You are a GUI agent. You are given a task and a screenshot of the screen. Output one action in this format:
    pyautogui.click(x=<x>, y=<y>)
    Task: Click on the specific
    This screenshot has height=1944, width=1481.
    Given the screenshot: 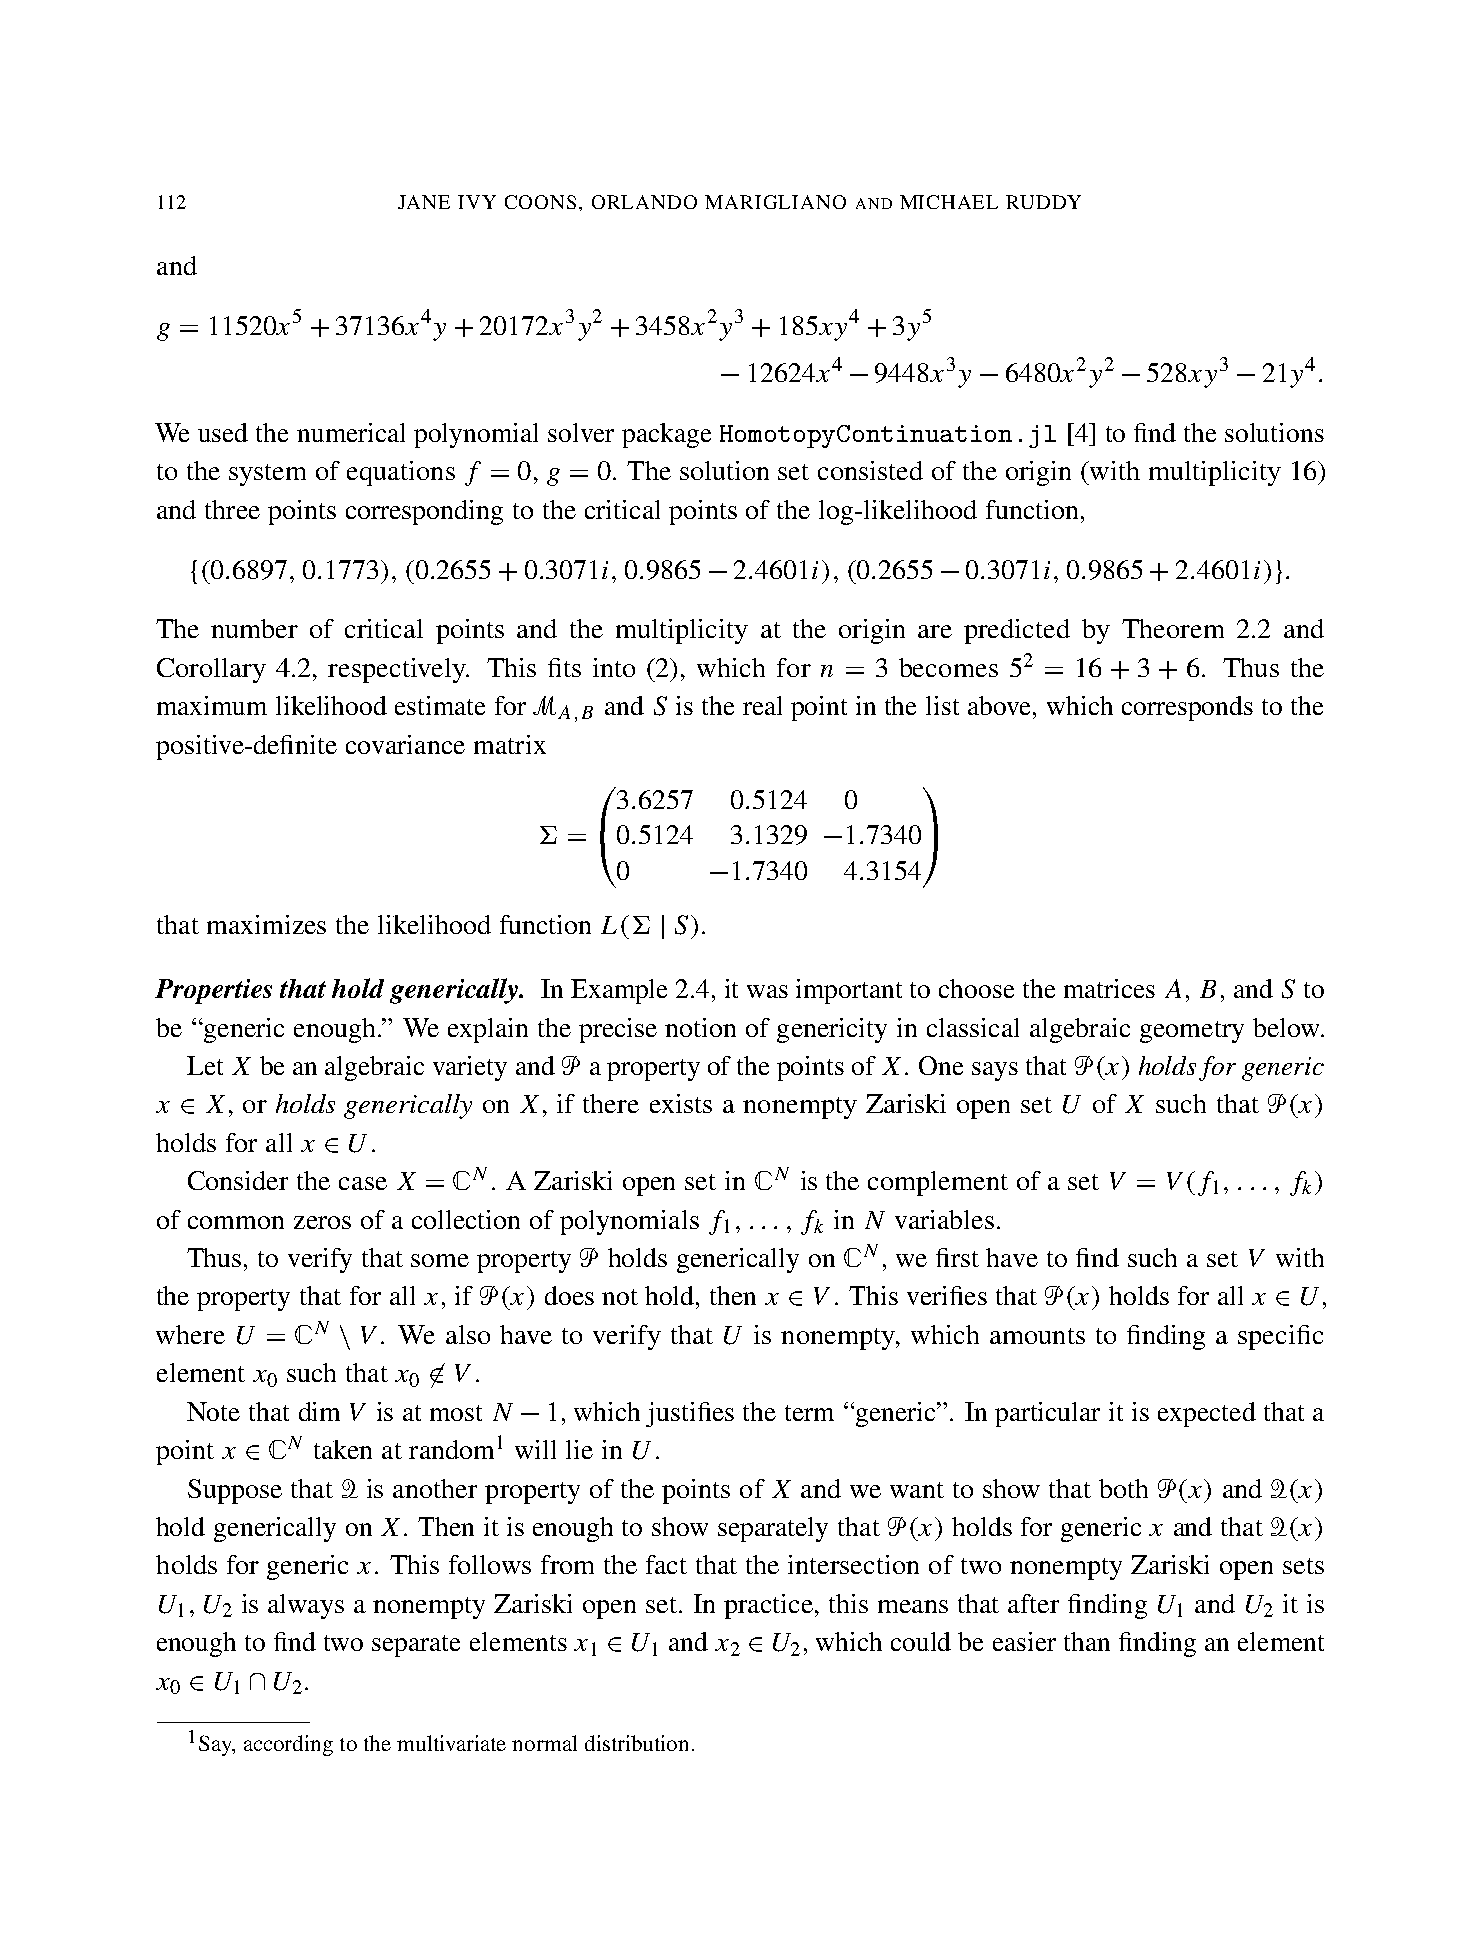 What is the action you would take?
    pyautogui.click(x=1280, y=1337)
